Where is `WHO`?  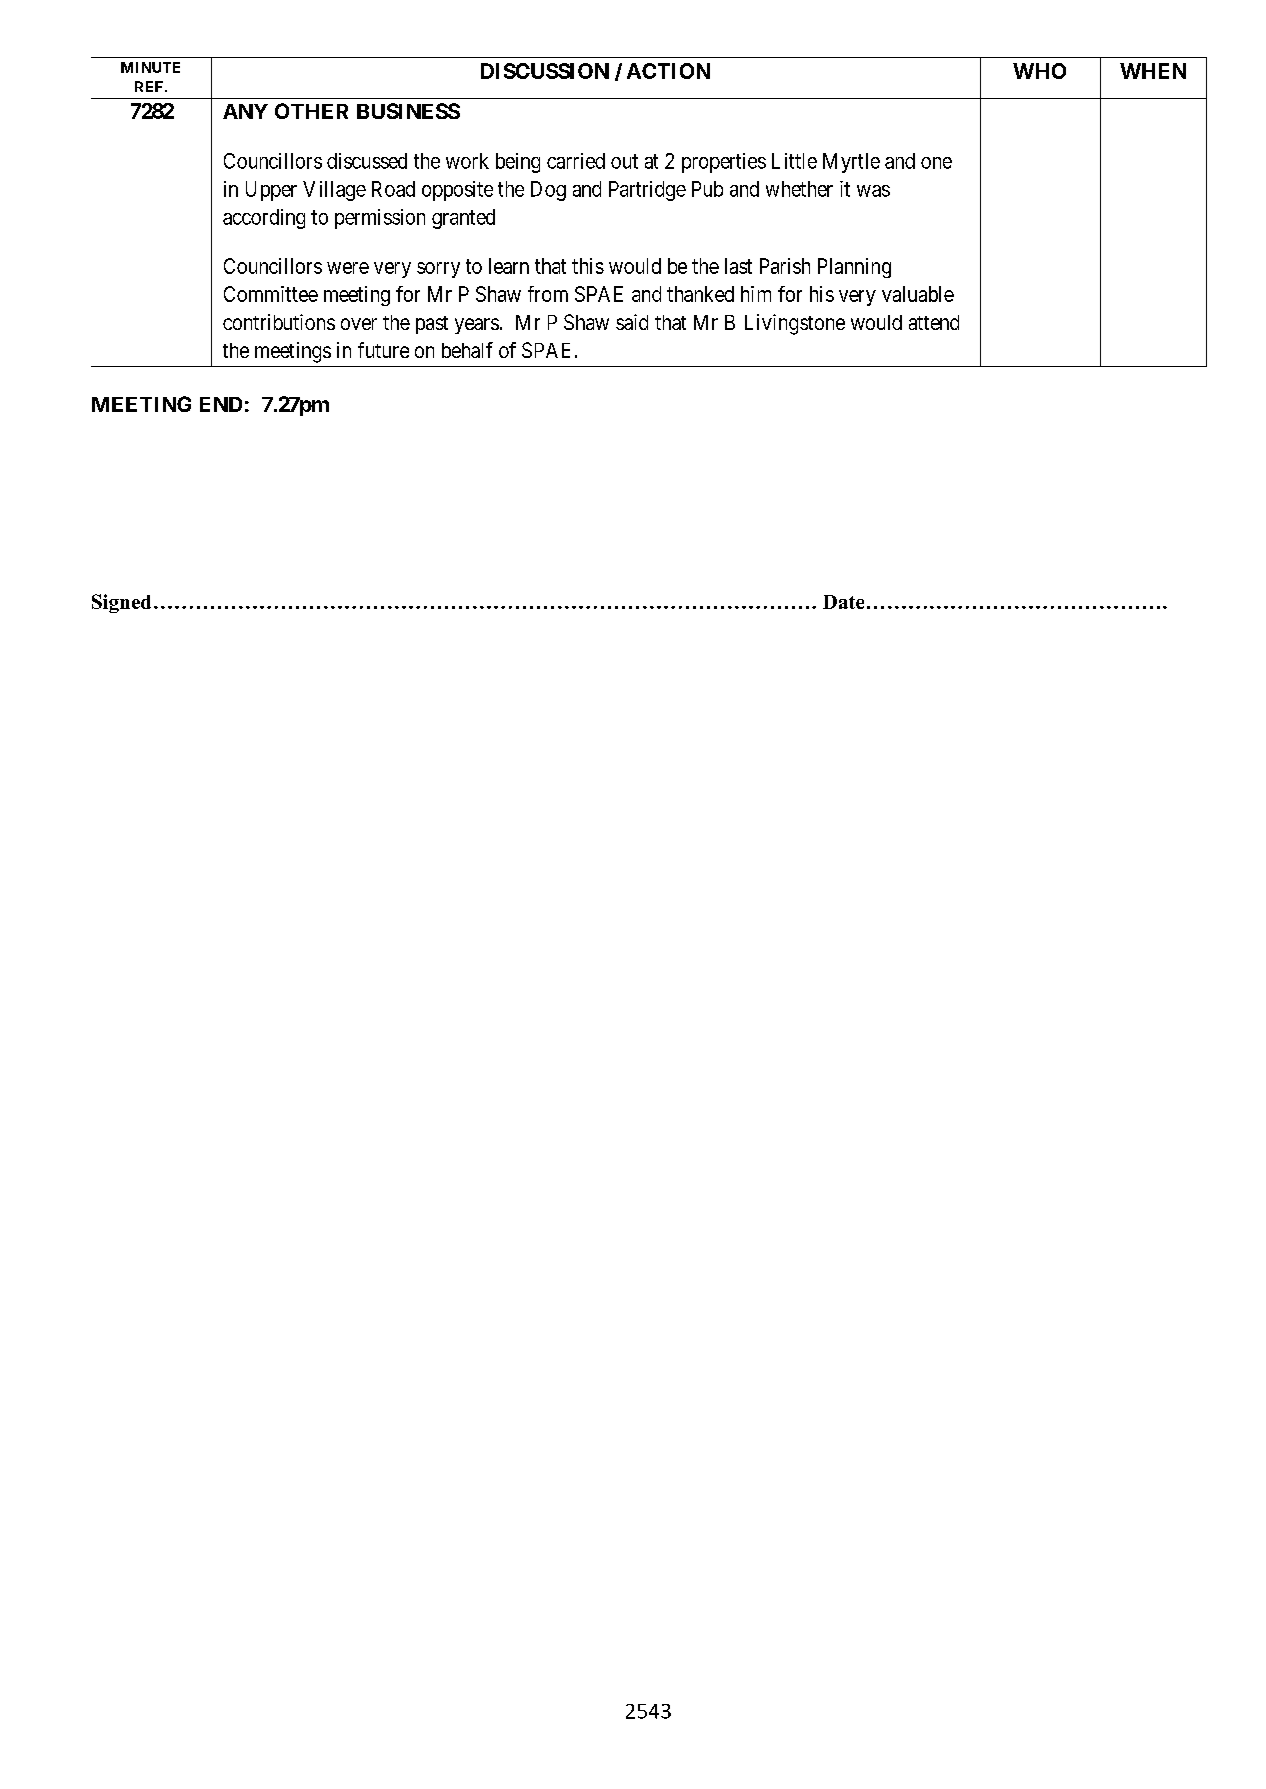 WHO is located at coordinates (1039, 71).
